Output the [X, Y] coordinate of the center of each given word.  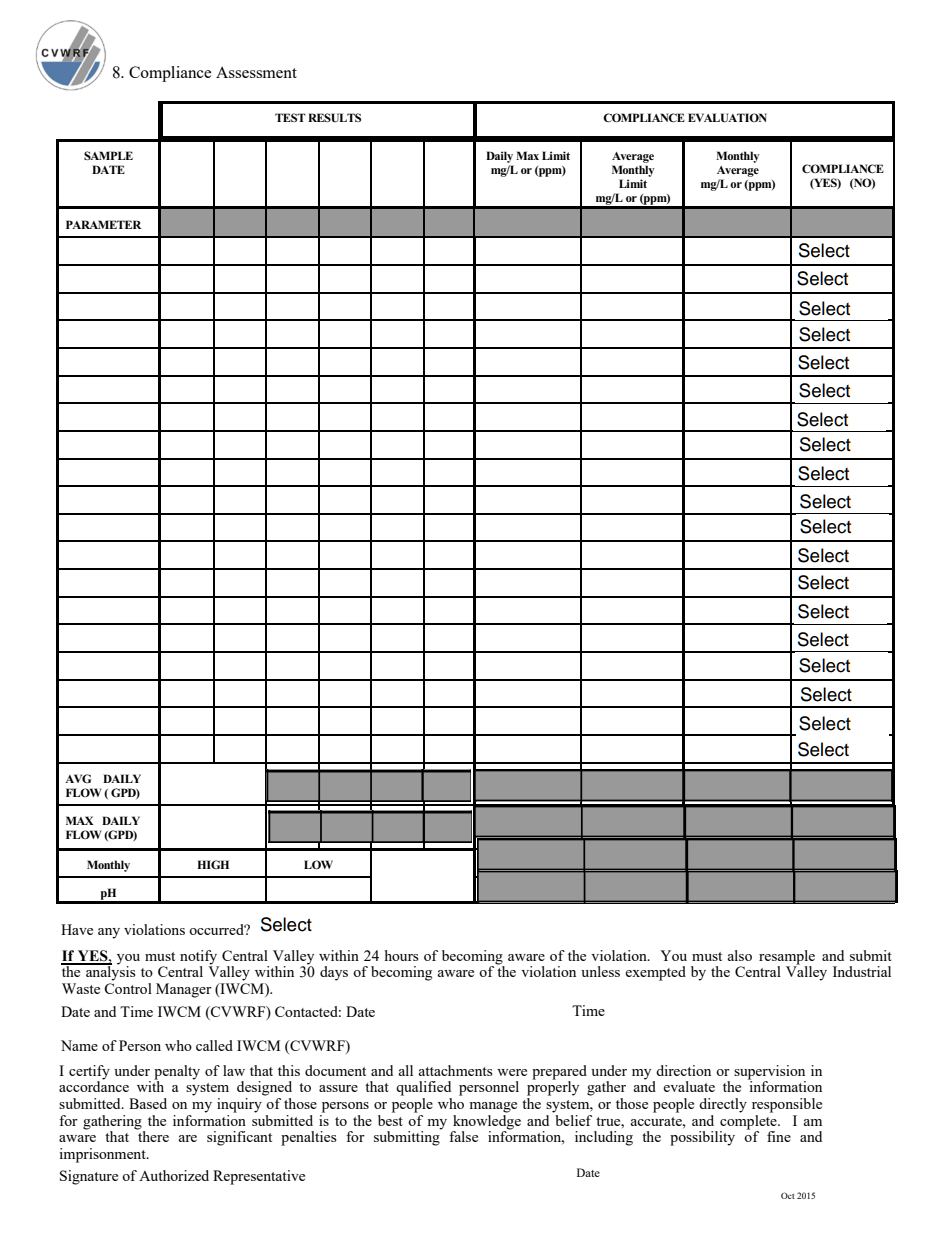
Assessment [256, 72]
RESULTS [334, 117]
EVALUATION [727, 118]
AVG [78, 778]
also [739, 955]
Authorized [174, 1175]
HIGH [213, 864]
